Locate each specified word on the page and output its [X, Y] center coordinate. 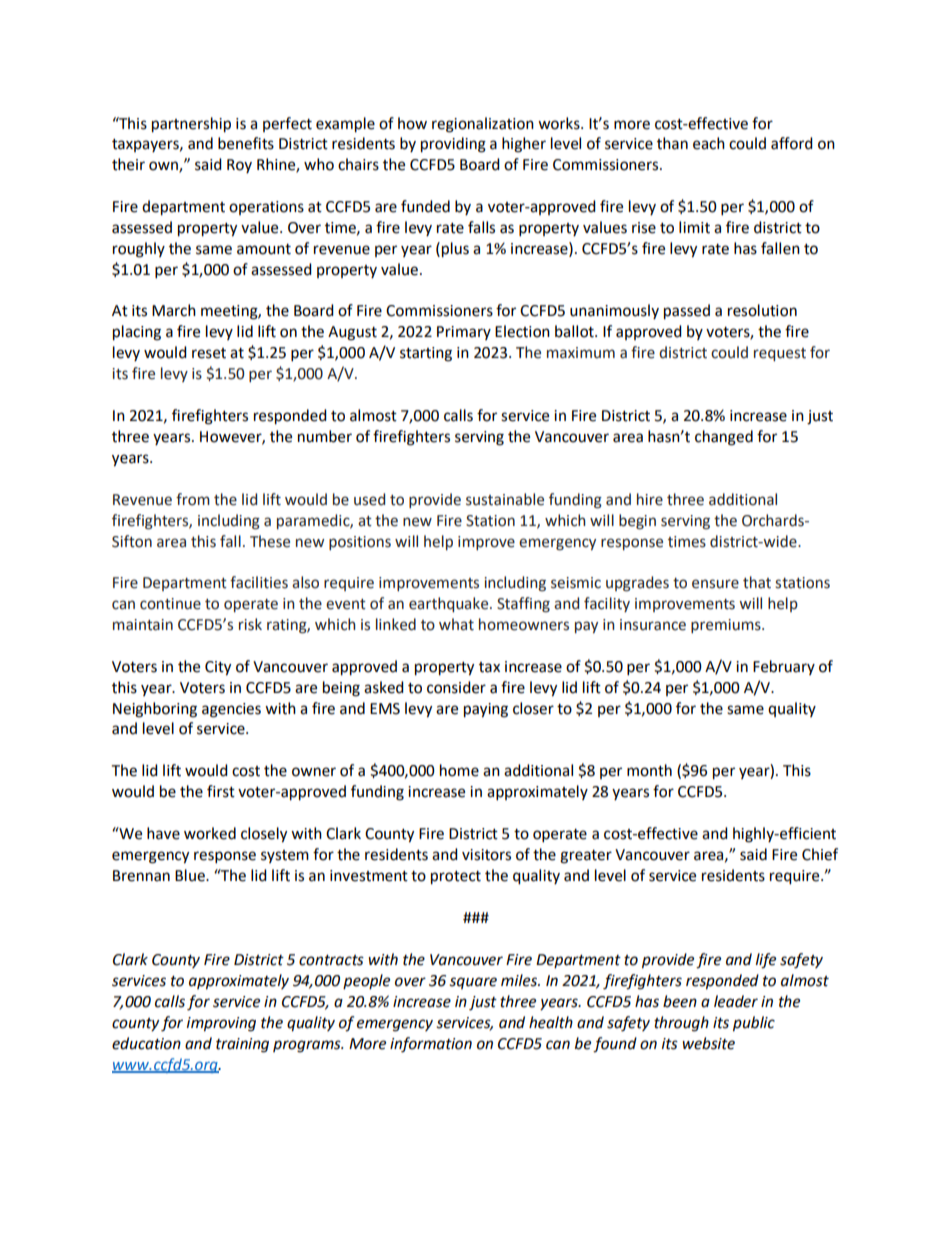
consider [456, 687]
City [218, 668]
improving [221, 1024]
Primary [464, 333]
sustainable [505, 499]
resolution [762, 310]
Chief [820, 854]
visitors [486, 855]
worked [210, 833]
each [709, 143]
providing [453, 145]
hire [650, 499]
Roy [239, 166]
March [174, 310]
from [193, 499]
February [784, 667]
